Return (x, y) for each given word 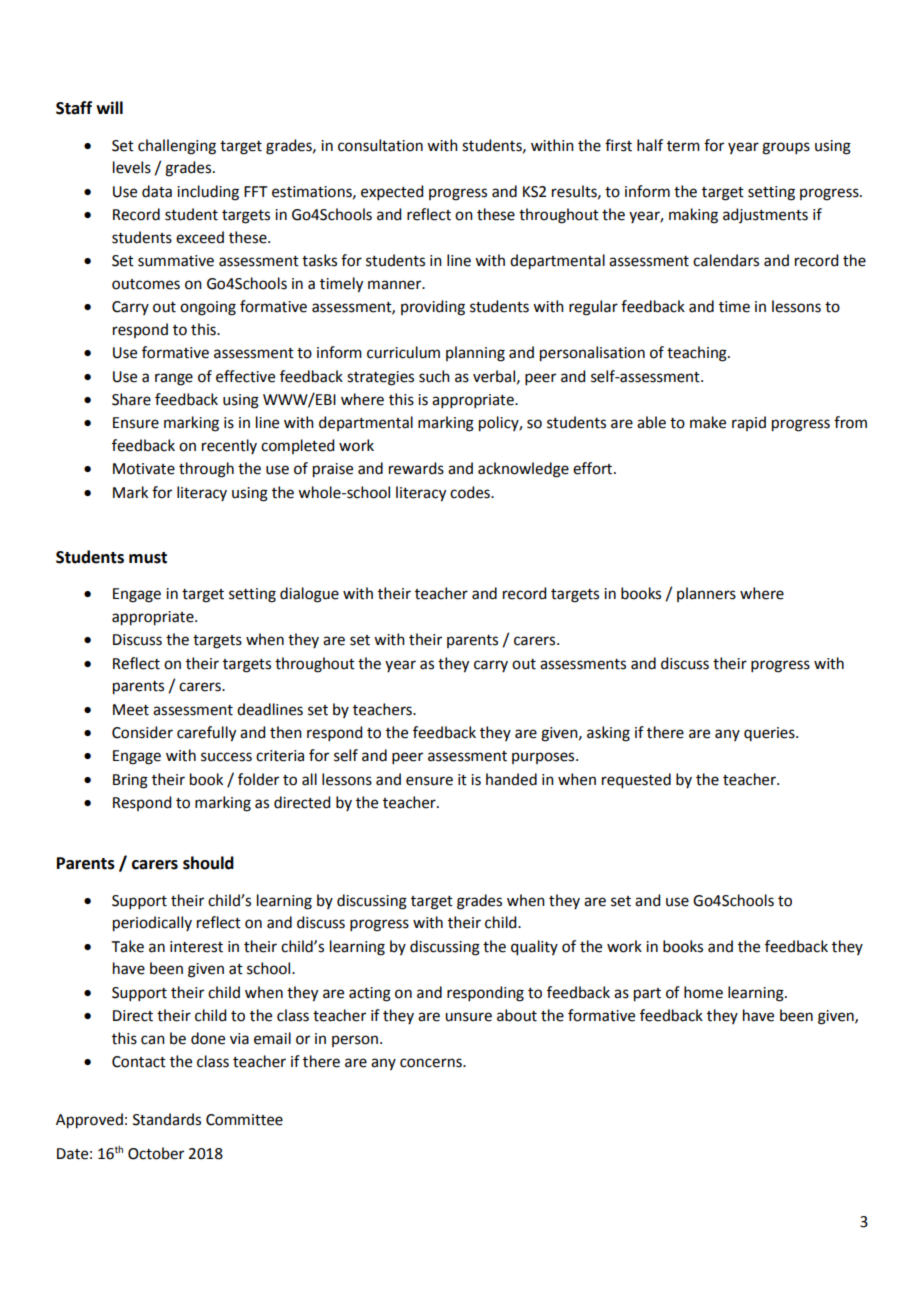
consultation (380, 145)
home (703, 992)
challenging (177, 147)
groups (786, 148)
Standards (167, 1119)
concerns (432, 1063)
